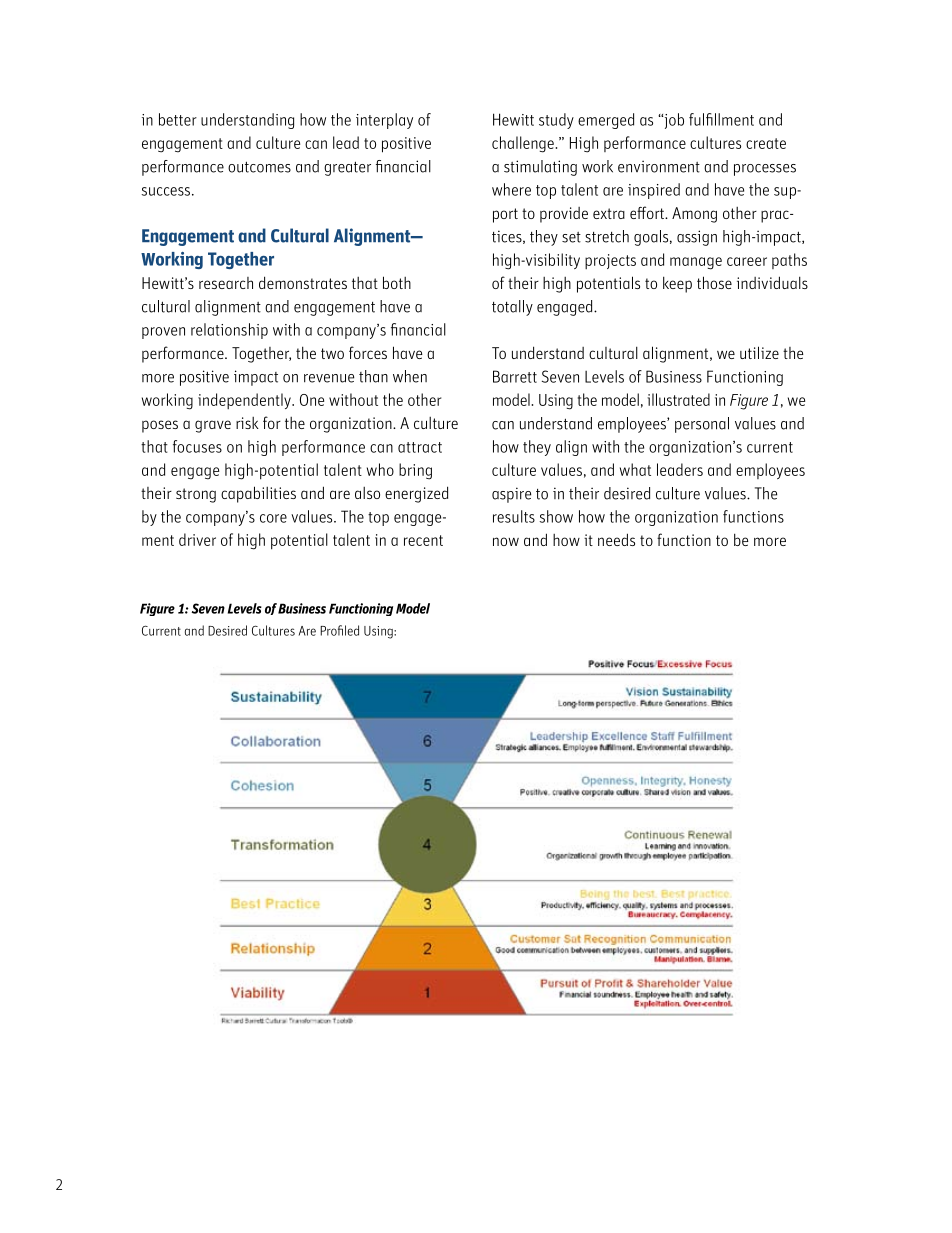 This screenshot has height=1233, width=952. Describe the element at coordinates (512, 308) in the screenshot. I see `totally` at that location.
